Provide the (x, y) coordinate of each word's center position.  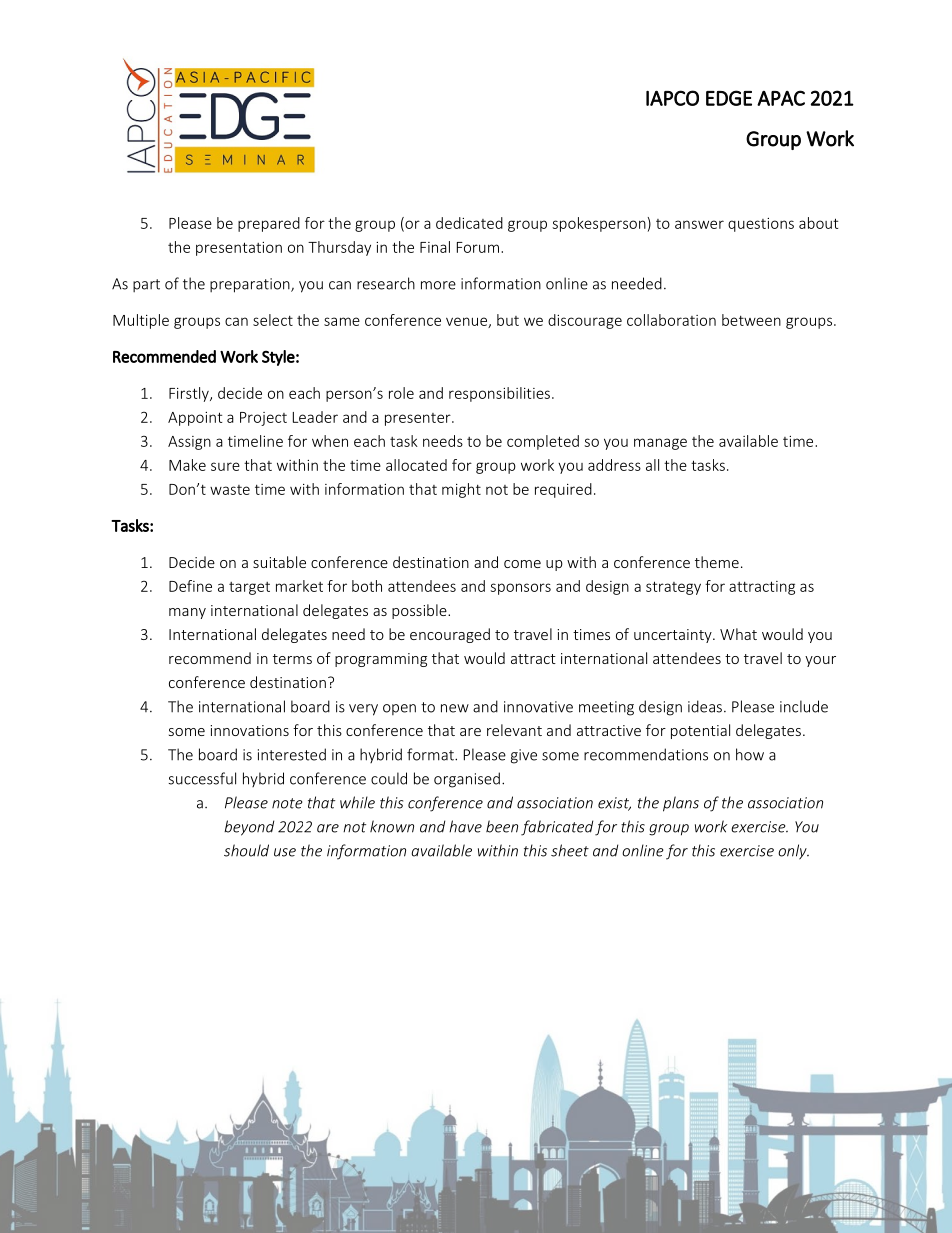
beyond (249, 828)
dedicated (469, 223)
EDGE (729, 98)
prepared (269, 224)
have (465, 826)
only (793, 852)
